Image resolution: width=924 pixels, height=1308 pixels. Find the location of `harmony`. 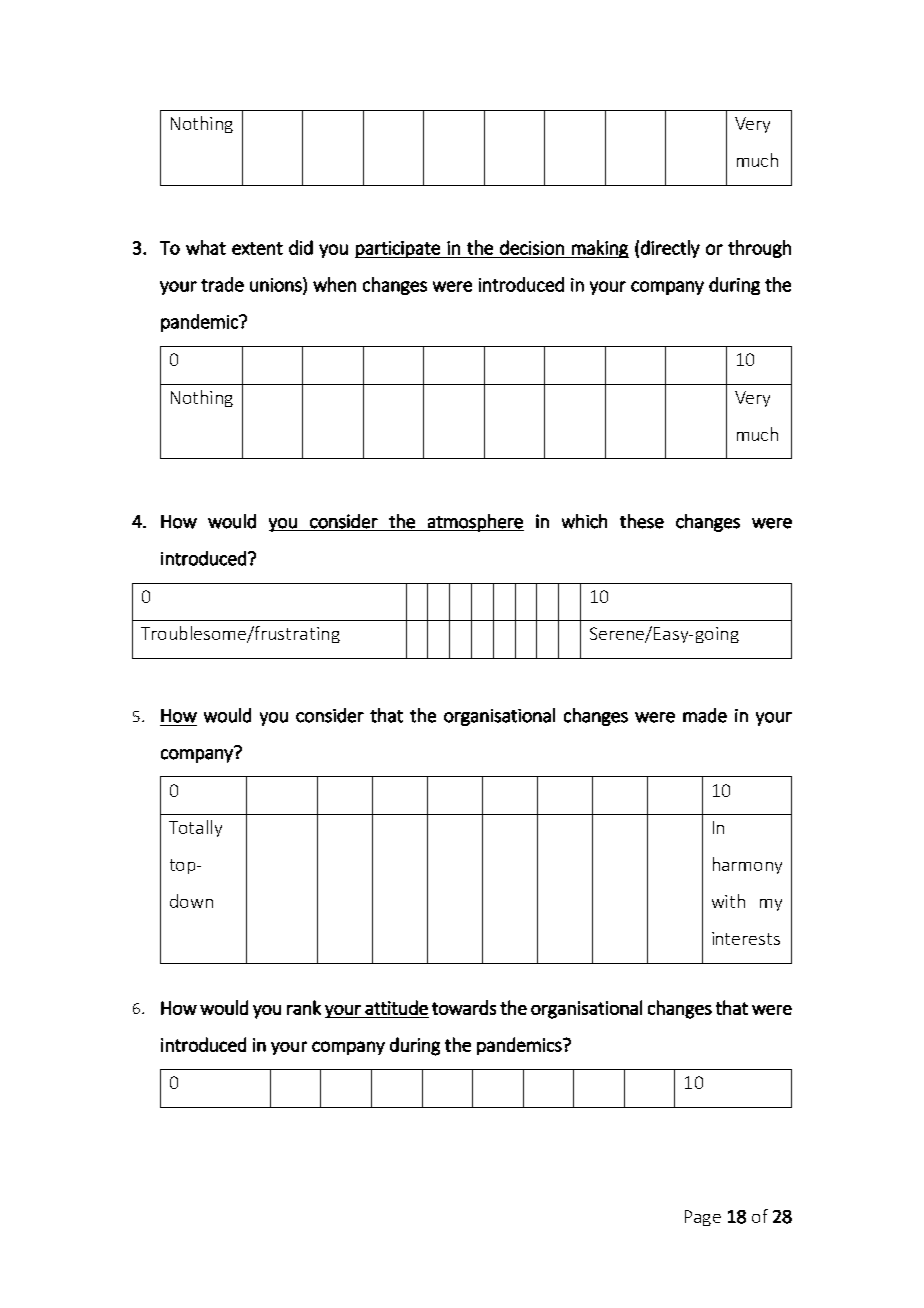

harmony is located at coordinates (747, 865).
